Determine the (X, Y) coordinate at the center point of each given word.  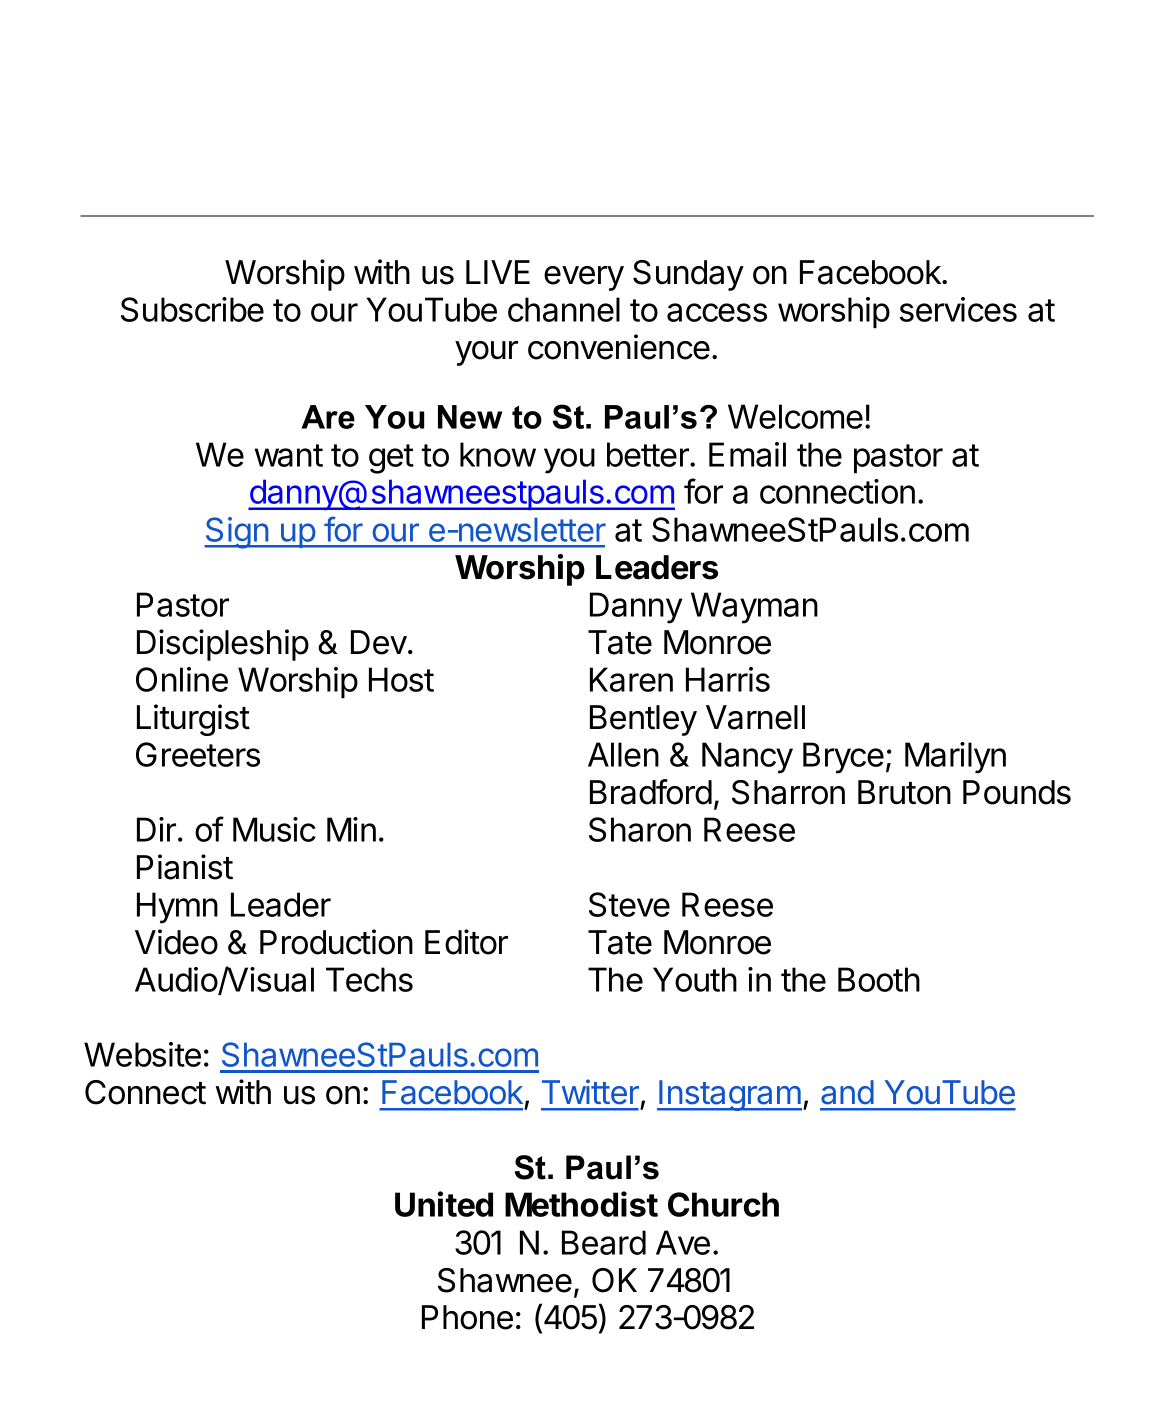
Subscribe (192, 309)
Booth (879, 979)
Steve (629, 904)
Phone (467, 1317)
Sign (237, 533)
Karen (631, 679)
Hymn (177, 908)
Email (747, 454)
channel (564, 309)
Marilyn (955, 758)
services (958, 309)
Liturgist (193, 720)
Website (142, 1054)
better (649, 454)
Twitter (590, 1092)
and (847, 1092)
